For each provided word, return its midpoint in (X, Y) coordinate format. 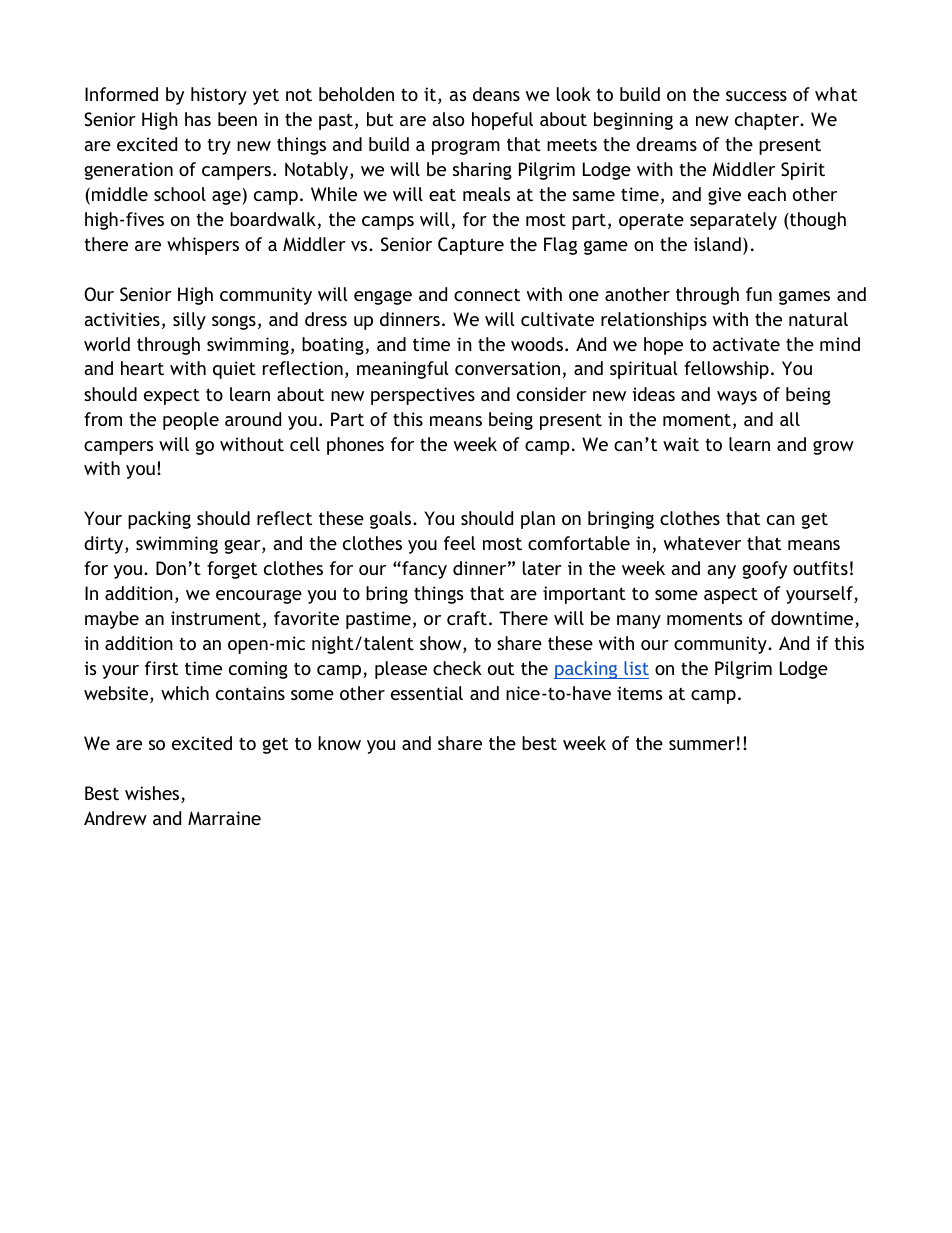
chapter (768, 121)
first (161, 668)
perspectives (423, 396)
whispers (203, 246)
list (636, 668)
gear (243, 547)
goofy (764, 570)
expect (172, 396)
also (448, 119)
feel (460, 543)
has (198, 119)
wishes (153, 794)
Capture (471, 246)
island (717, 244)
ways (737, 398)
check (457, 668)
